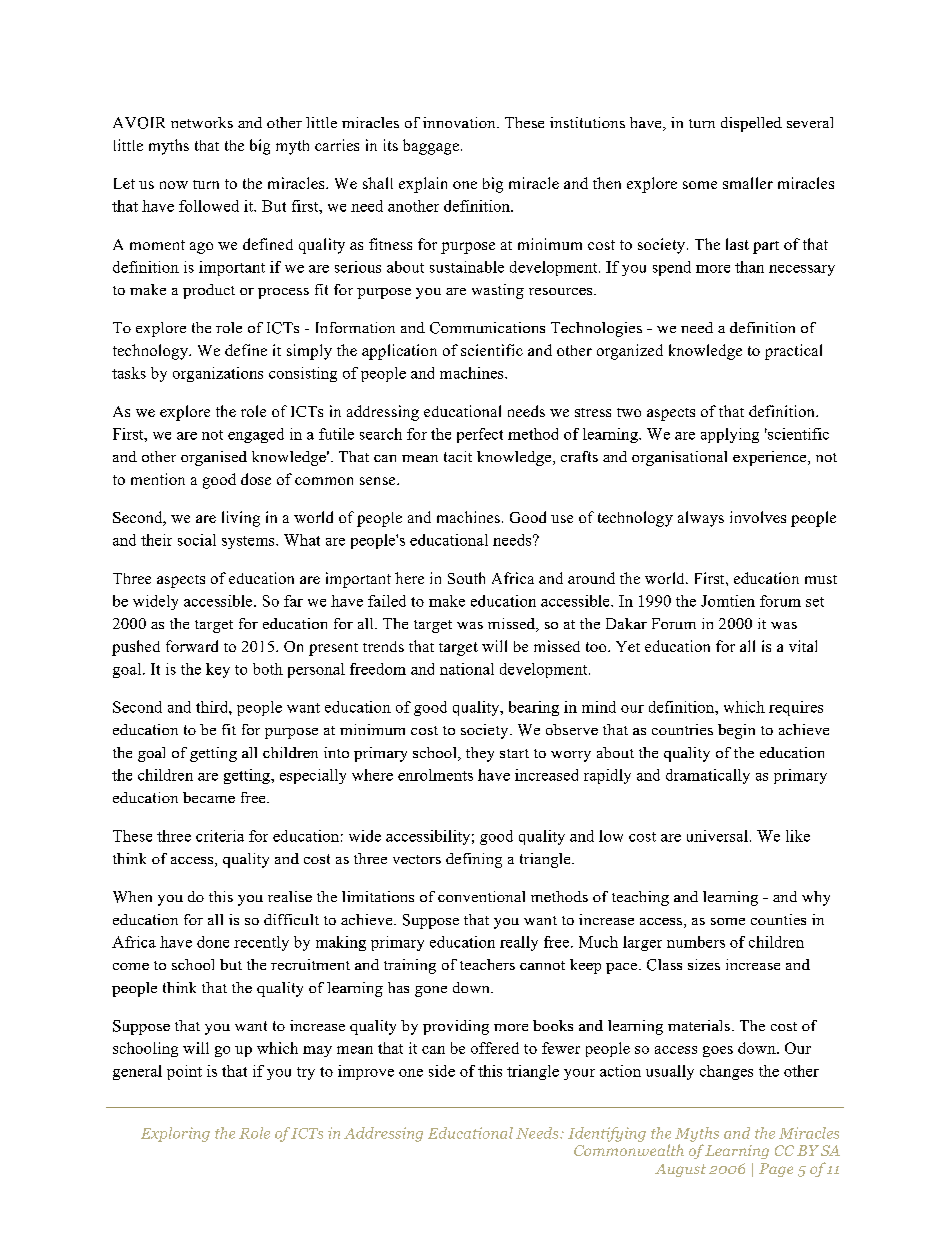 This screenshot has width=952, height=1233. I want to click on Exploring, so click(175, 1134).
